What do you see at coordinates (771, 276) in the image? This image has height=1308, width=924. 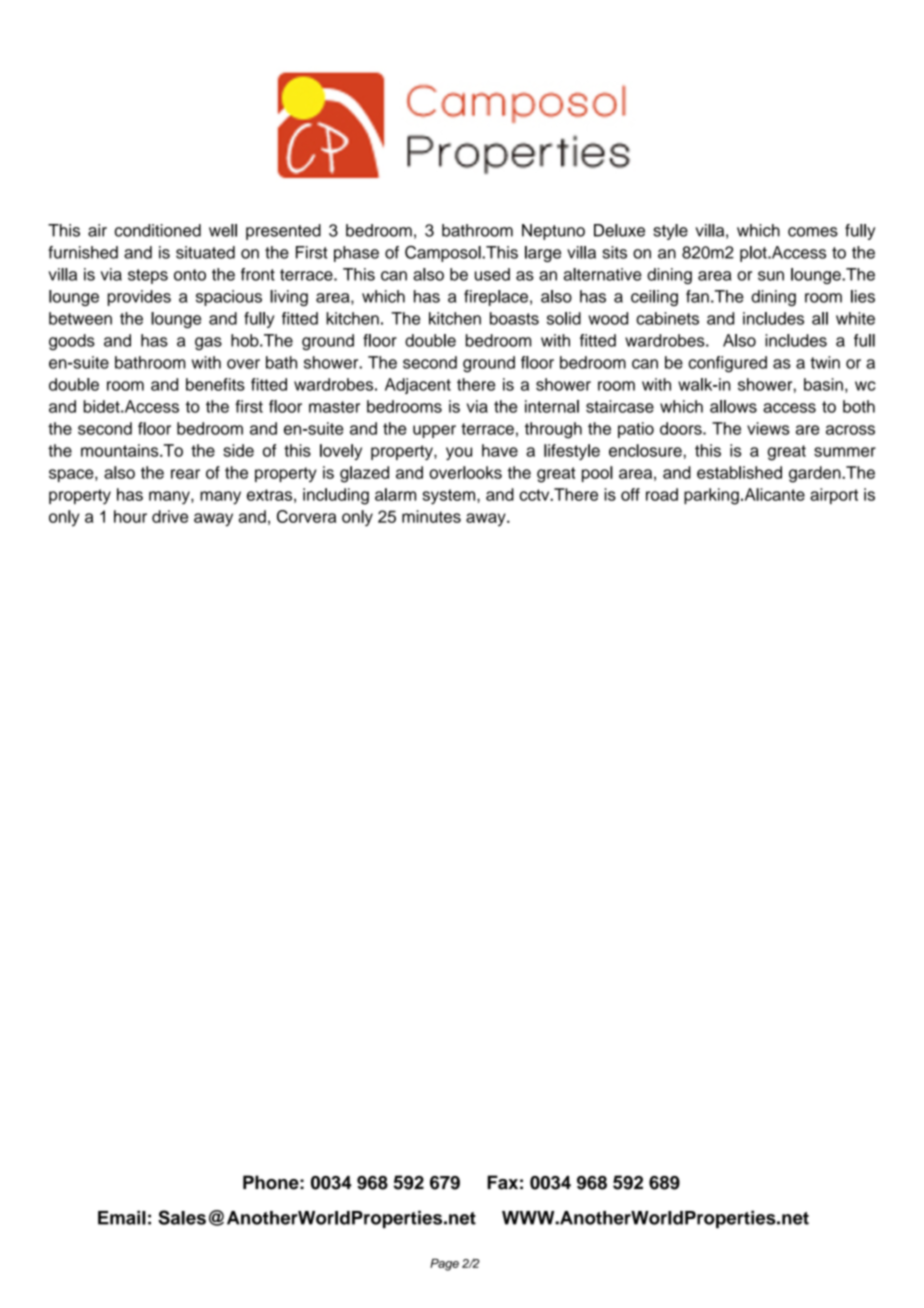 I see `sun` at bounding box center [771, 276].
